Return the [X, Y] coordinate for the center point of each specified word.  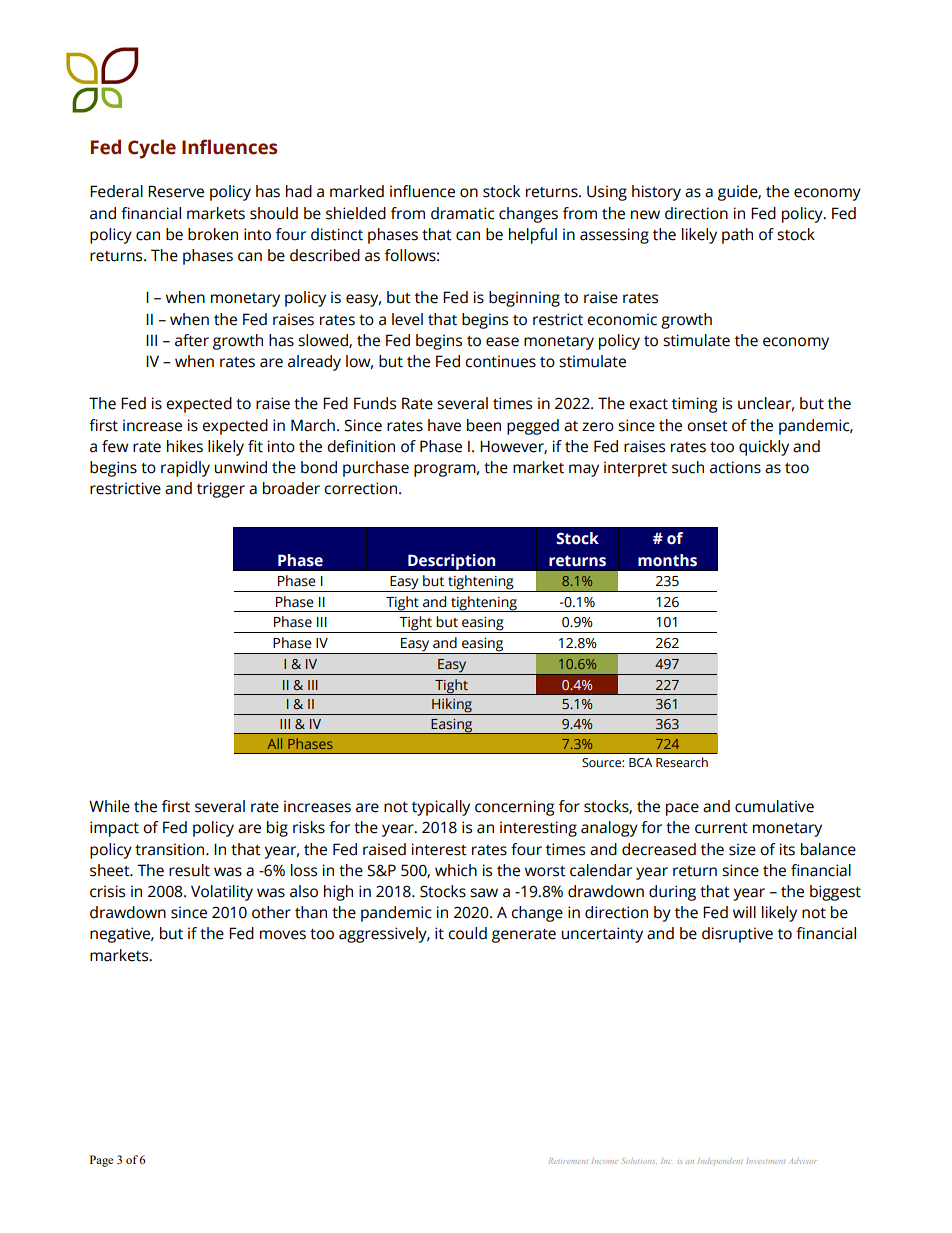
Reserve [176, 191]
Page [101, 1161]
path [737, 236]
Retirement [568, 1161]
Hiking [452, 706]
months [667, 560]
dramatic [463, 213]
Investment [765, 1161]
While [109, 806]
